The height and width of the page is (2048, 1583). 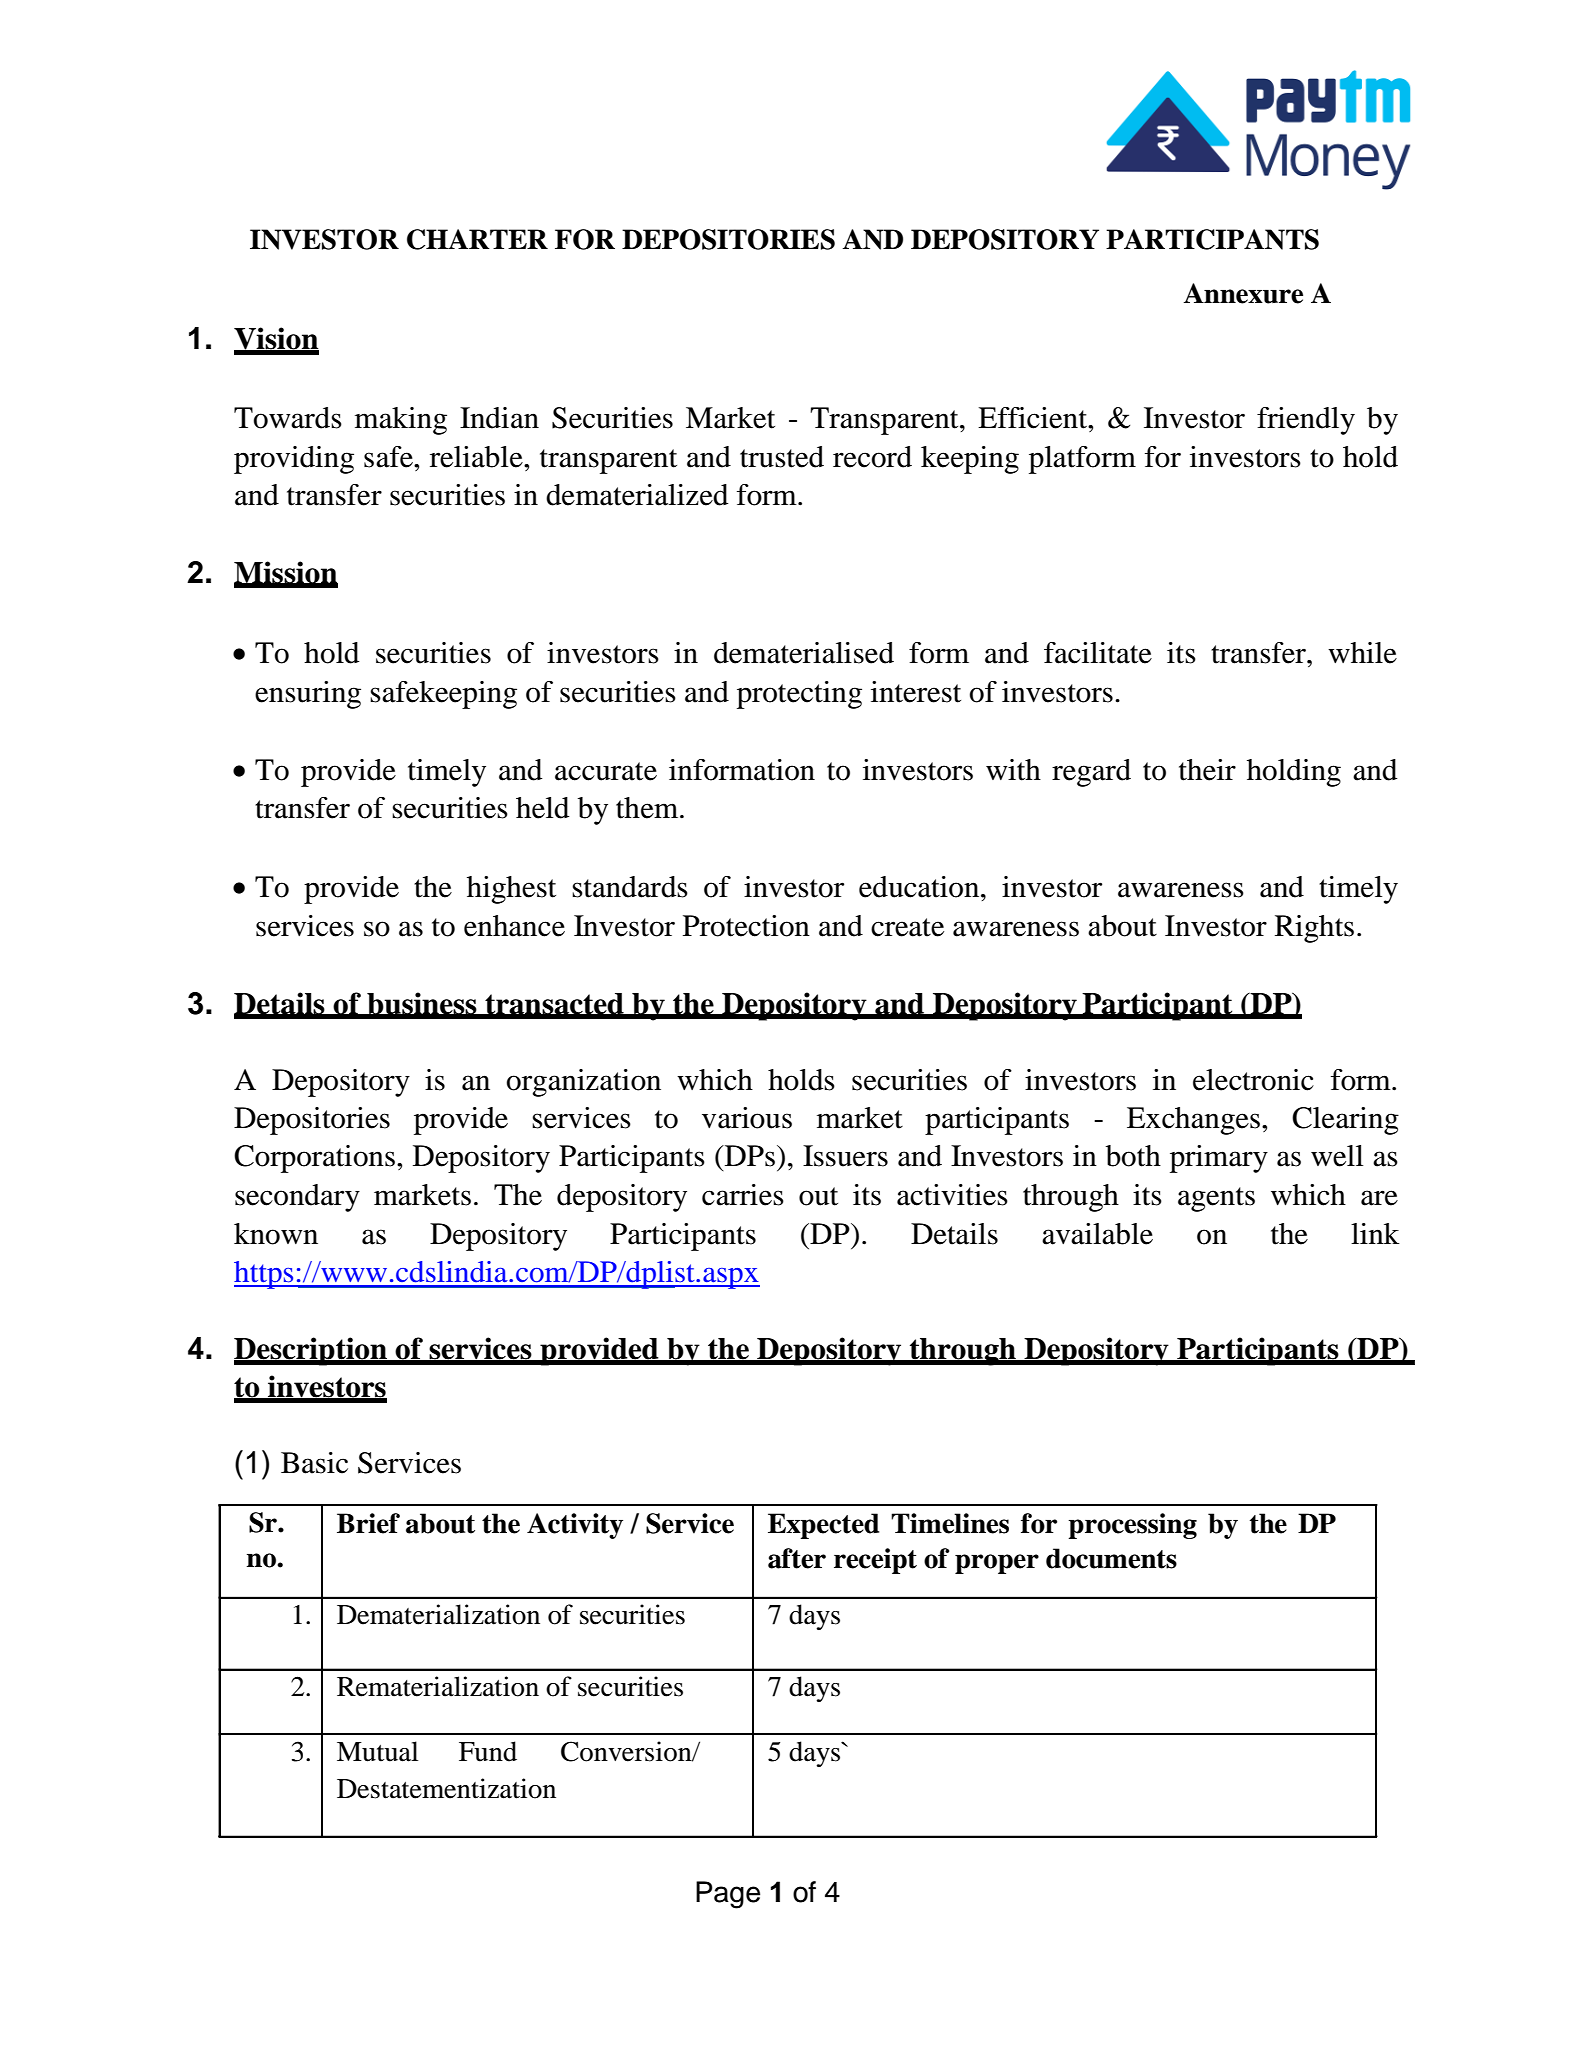 I want to click on Page, so click(x=728, y=1895).
